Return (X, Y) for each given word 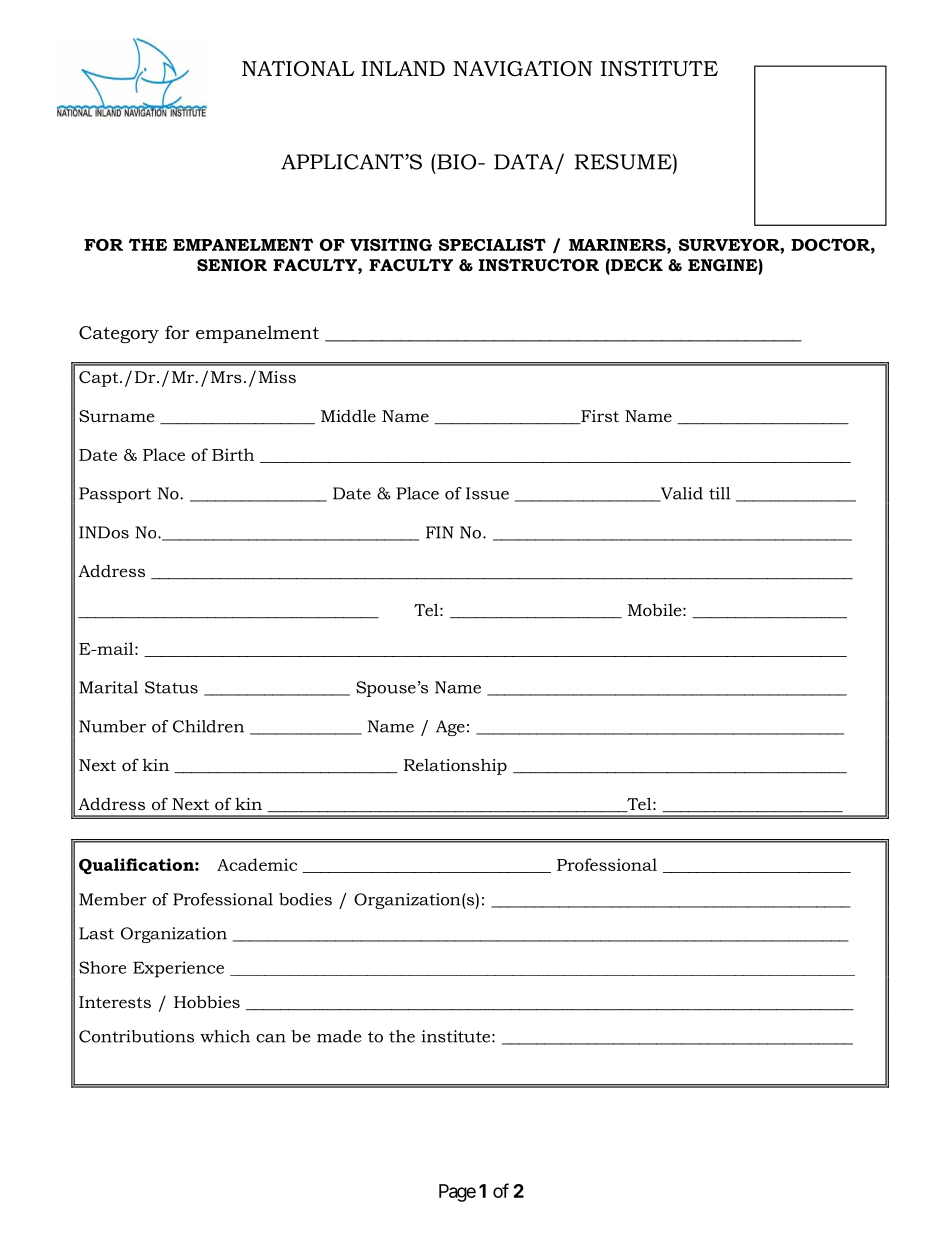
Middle (348, 415)
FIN (440, 532)
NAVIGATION (523, 69)
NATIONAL (298, 68)
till (719, 493)
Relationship (455, 766)
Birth (233, 454)
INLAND (403, 68)
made (339, 1036)
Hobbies (207, 1001)
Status (171, 687)
